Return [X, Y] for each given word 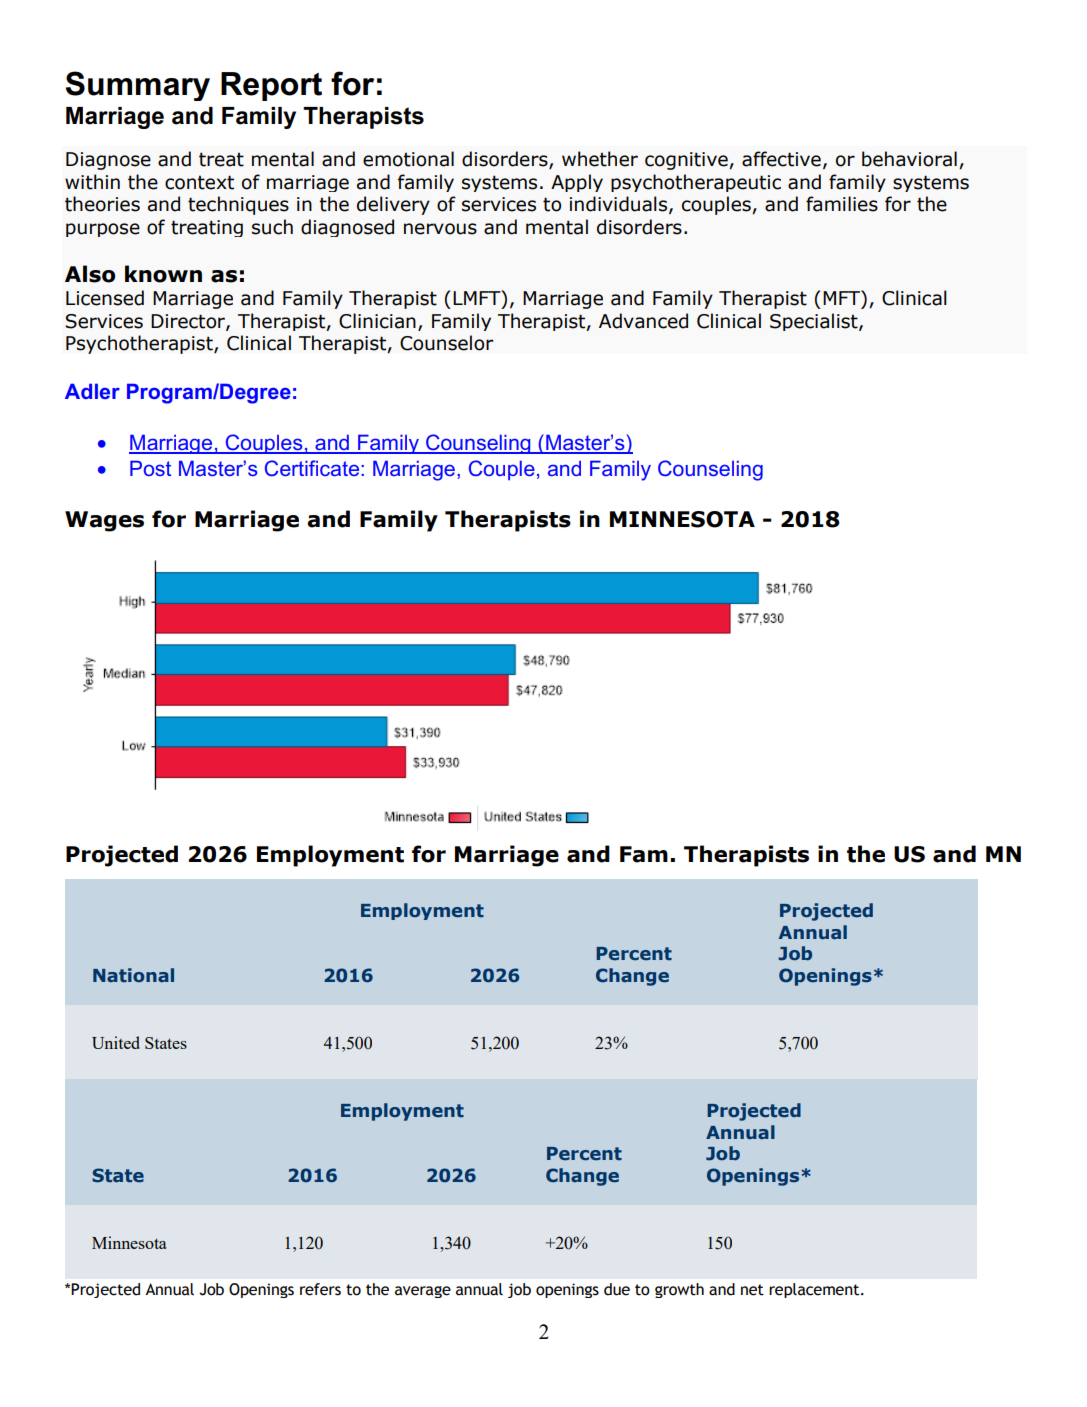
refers [320, 1289]
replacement [815, 1290]
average [423, 1292]
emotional [408, 159]
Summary [138, 86]
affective [781, 159]
